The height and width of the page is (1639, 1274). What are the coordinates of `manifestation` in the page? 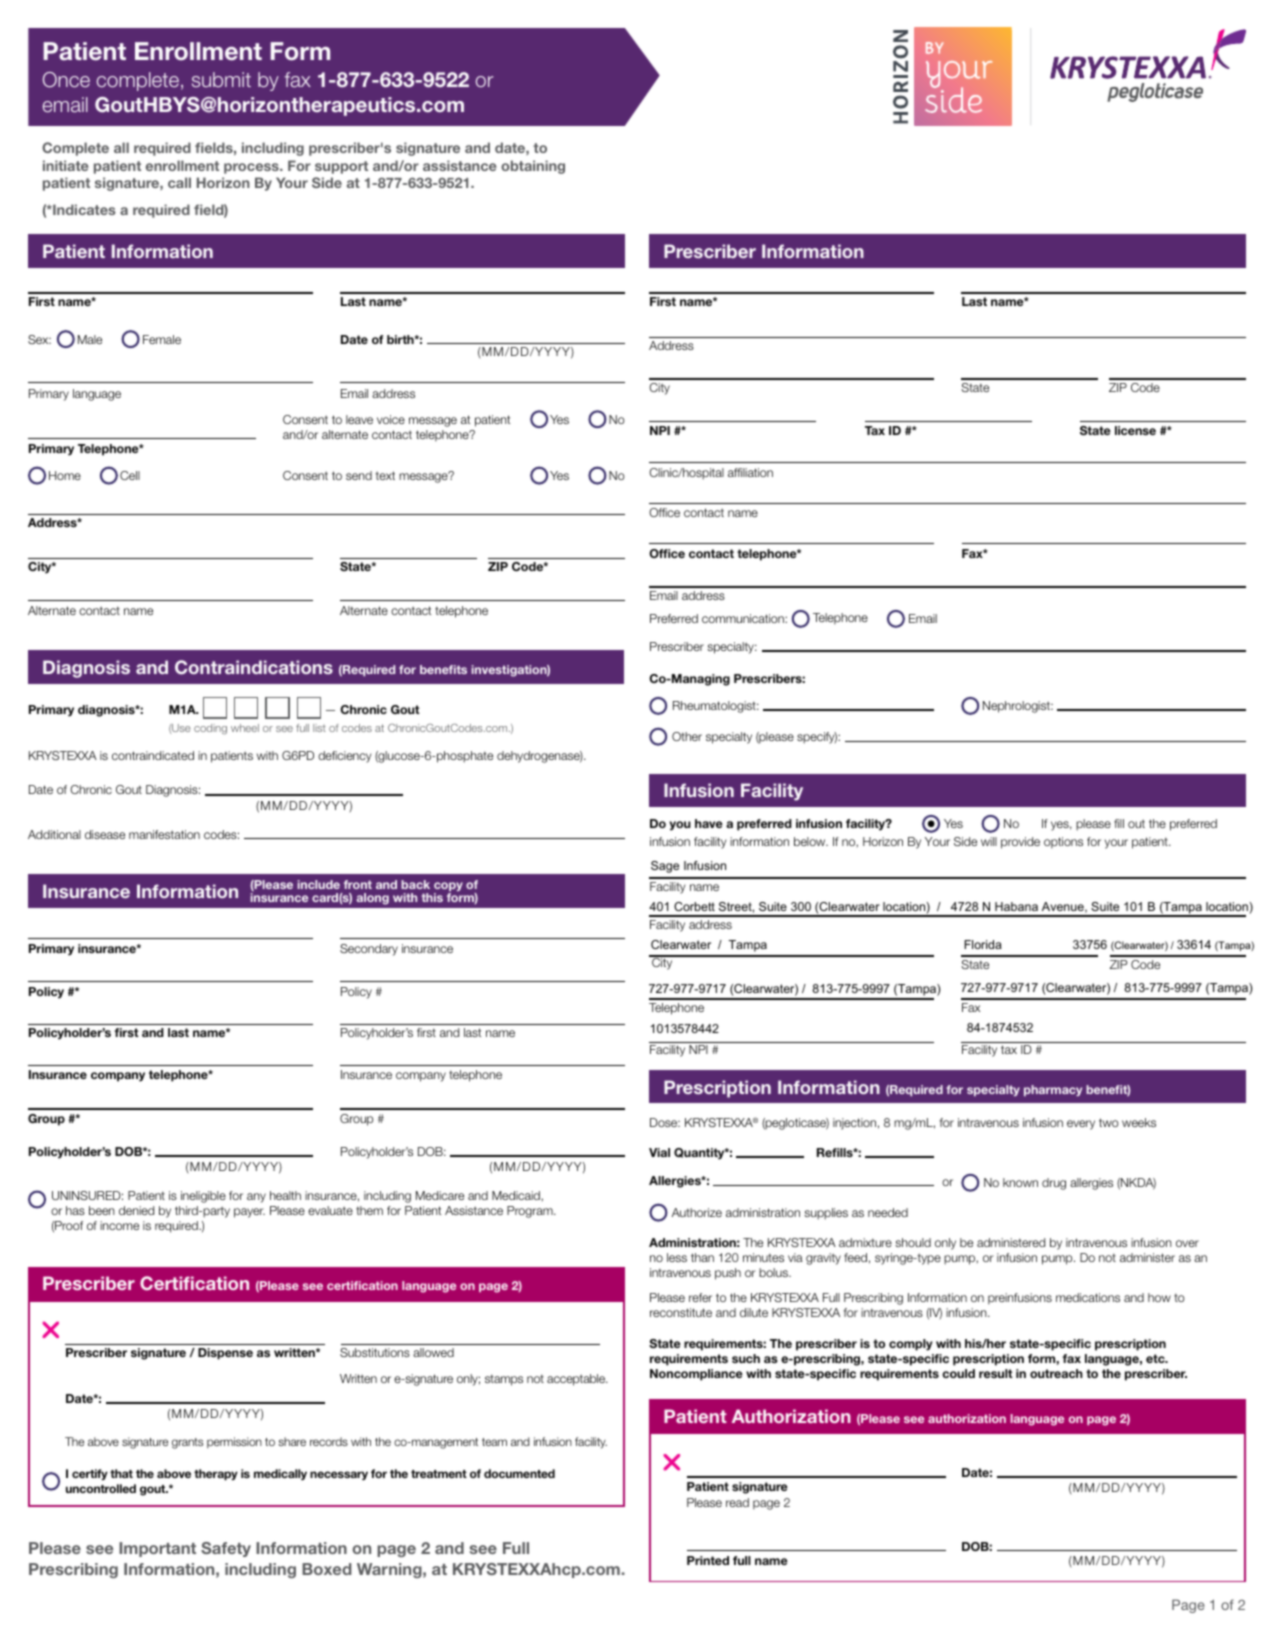 It's located at (164, 834).
